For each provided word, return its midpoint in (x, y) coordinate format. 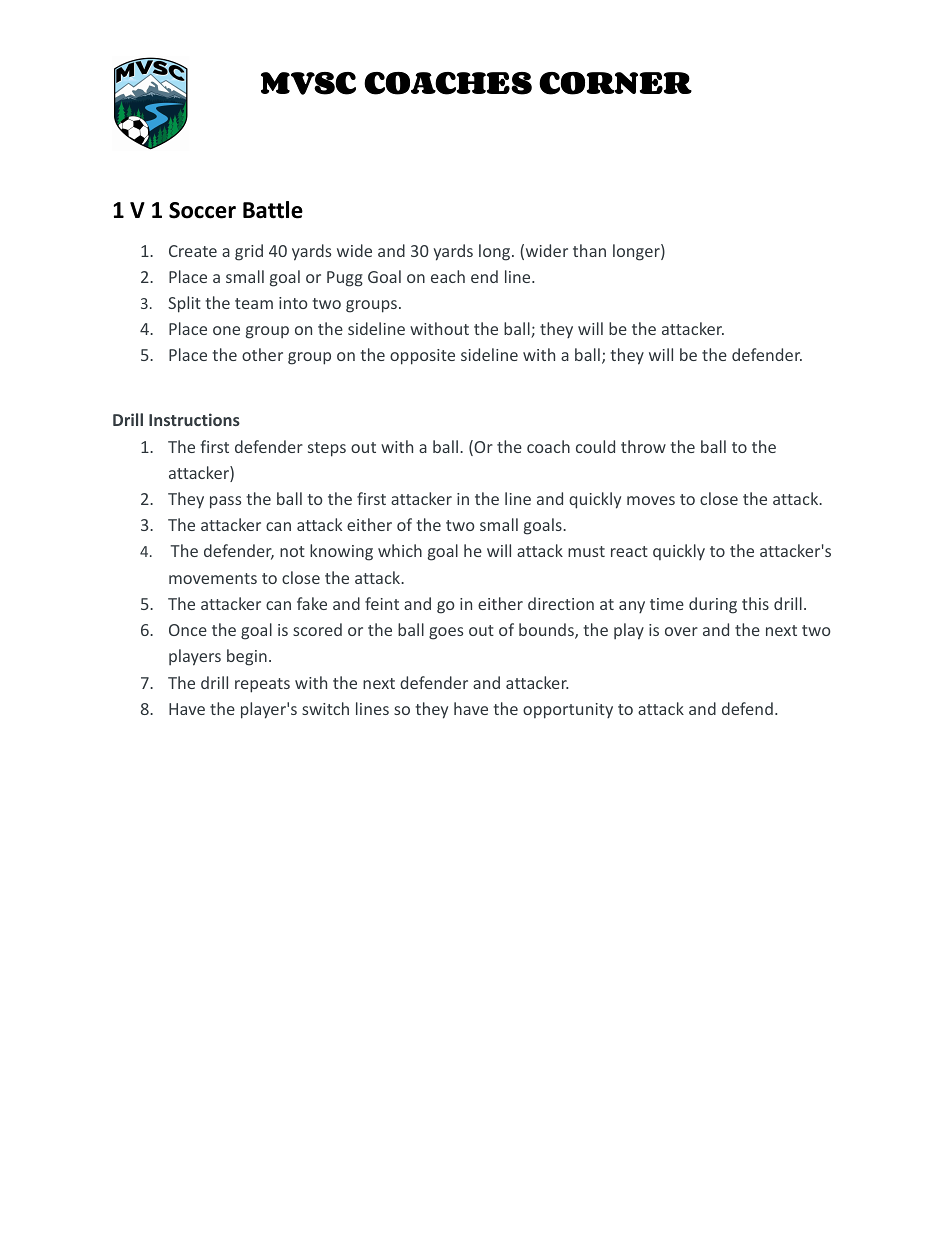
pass (225, 502)
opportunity (568, 711)
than (589, 250)
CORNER (615, 83)
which (400, 550)
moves (651, 500)
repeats (262, 685)
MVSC (308, 83)
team (254, 303)
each (448, 276)
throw (643, 446)
